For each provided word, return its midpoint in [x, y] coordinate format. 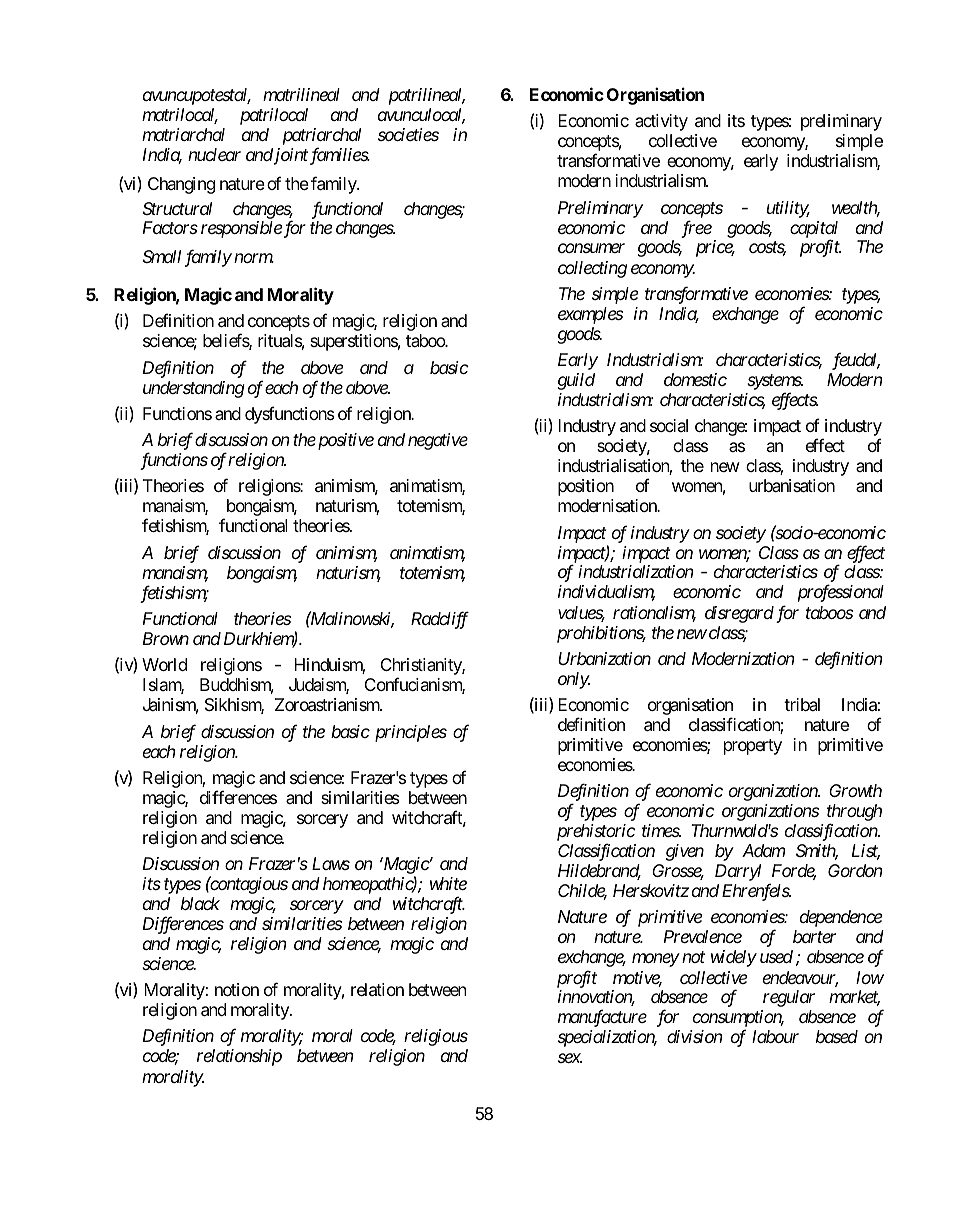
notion [237, 989]
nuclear [214, 154]
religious [436, 1037]
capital [814, 230]
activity [661, 122]
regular [789, 998]
